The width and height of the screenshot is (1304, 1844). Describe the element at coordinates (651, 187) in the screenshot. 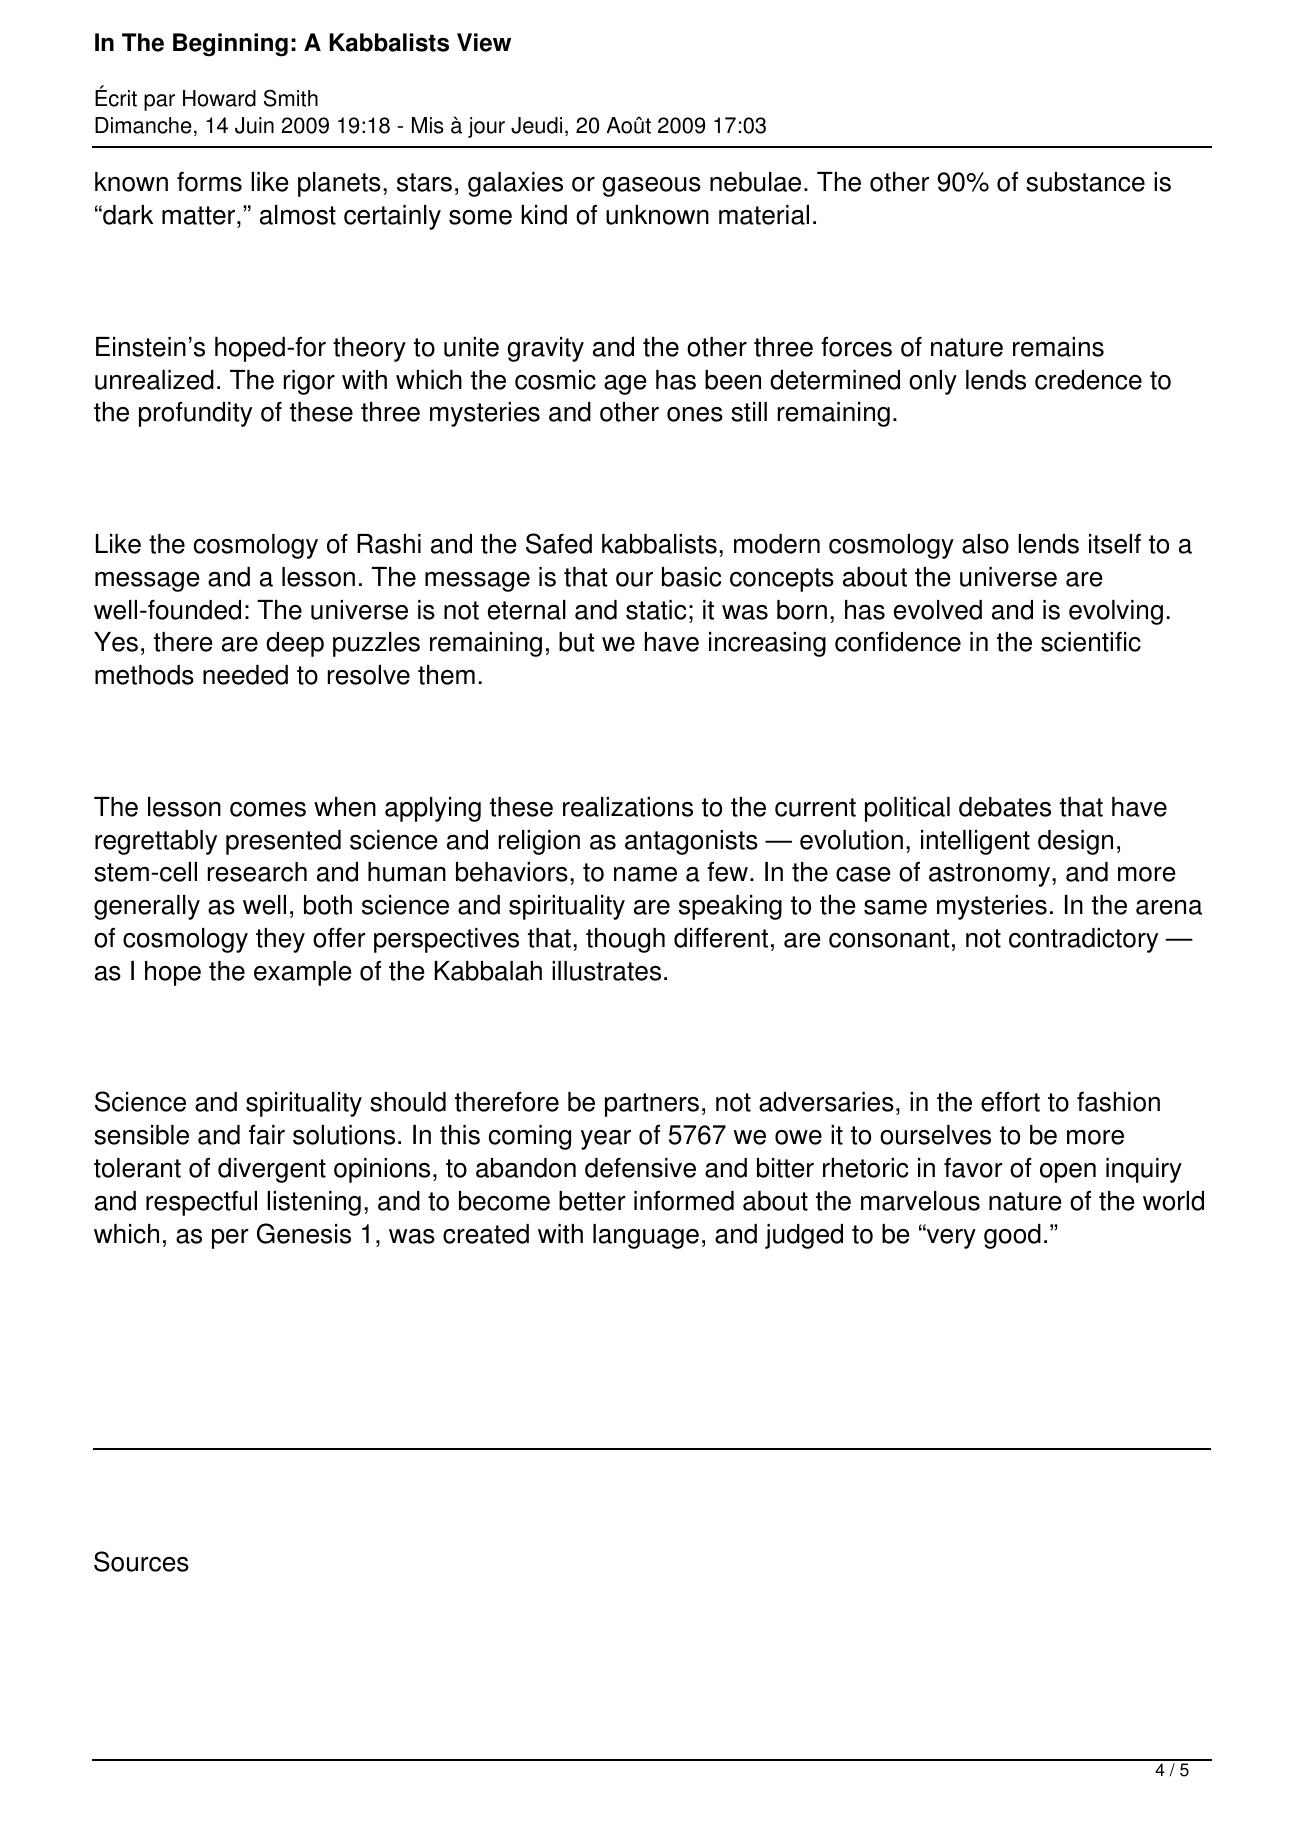

I see `gaseous` at that location.
